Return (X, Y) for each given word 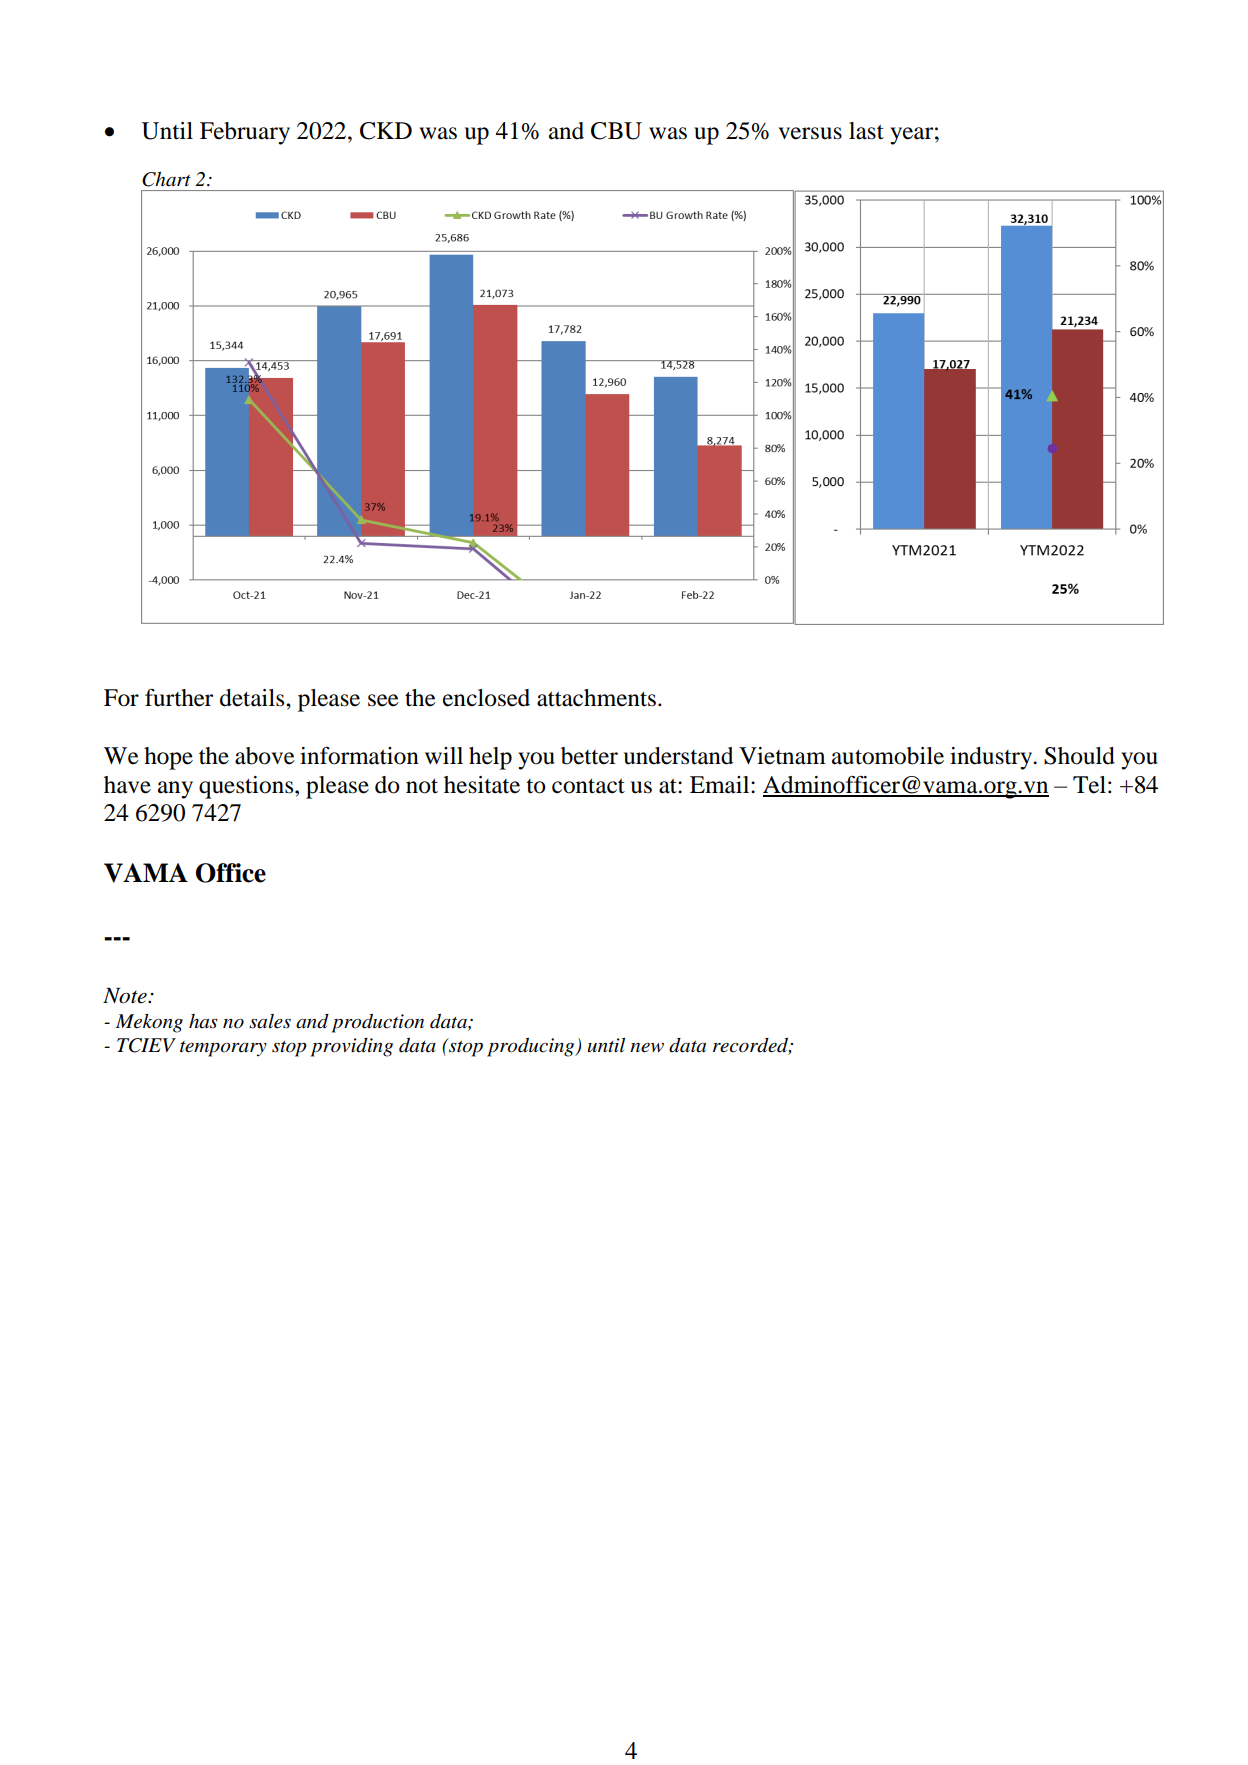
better (589, 756)
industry (992, 758)
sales (270, 1021)
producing (532, 1047)
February (245, 133)
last (866, 131)
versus (810, 133)
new (647, 1048)
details (253, 698)
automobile (888, 756)
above (265, 756)
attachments (596, 698)
